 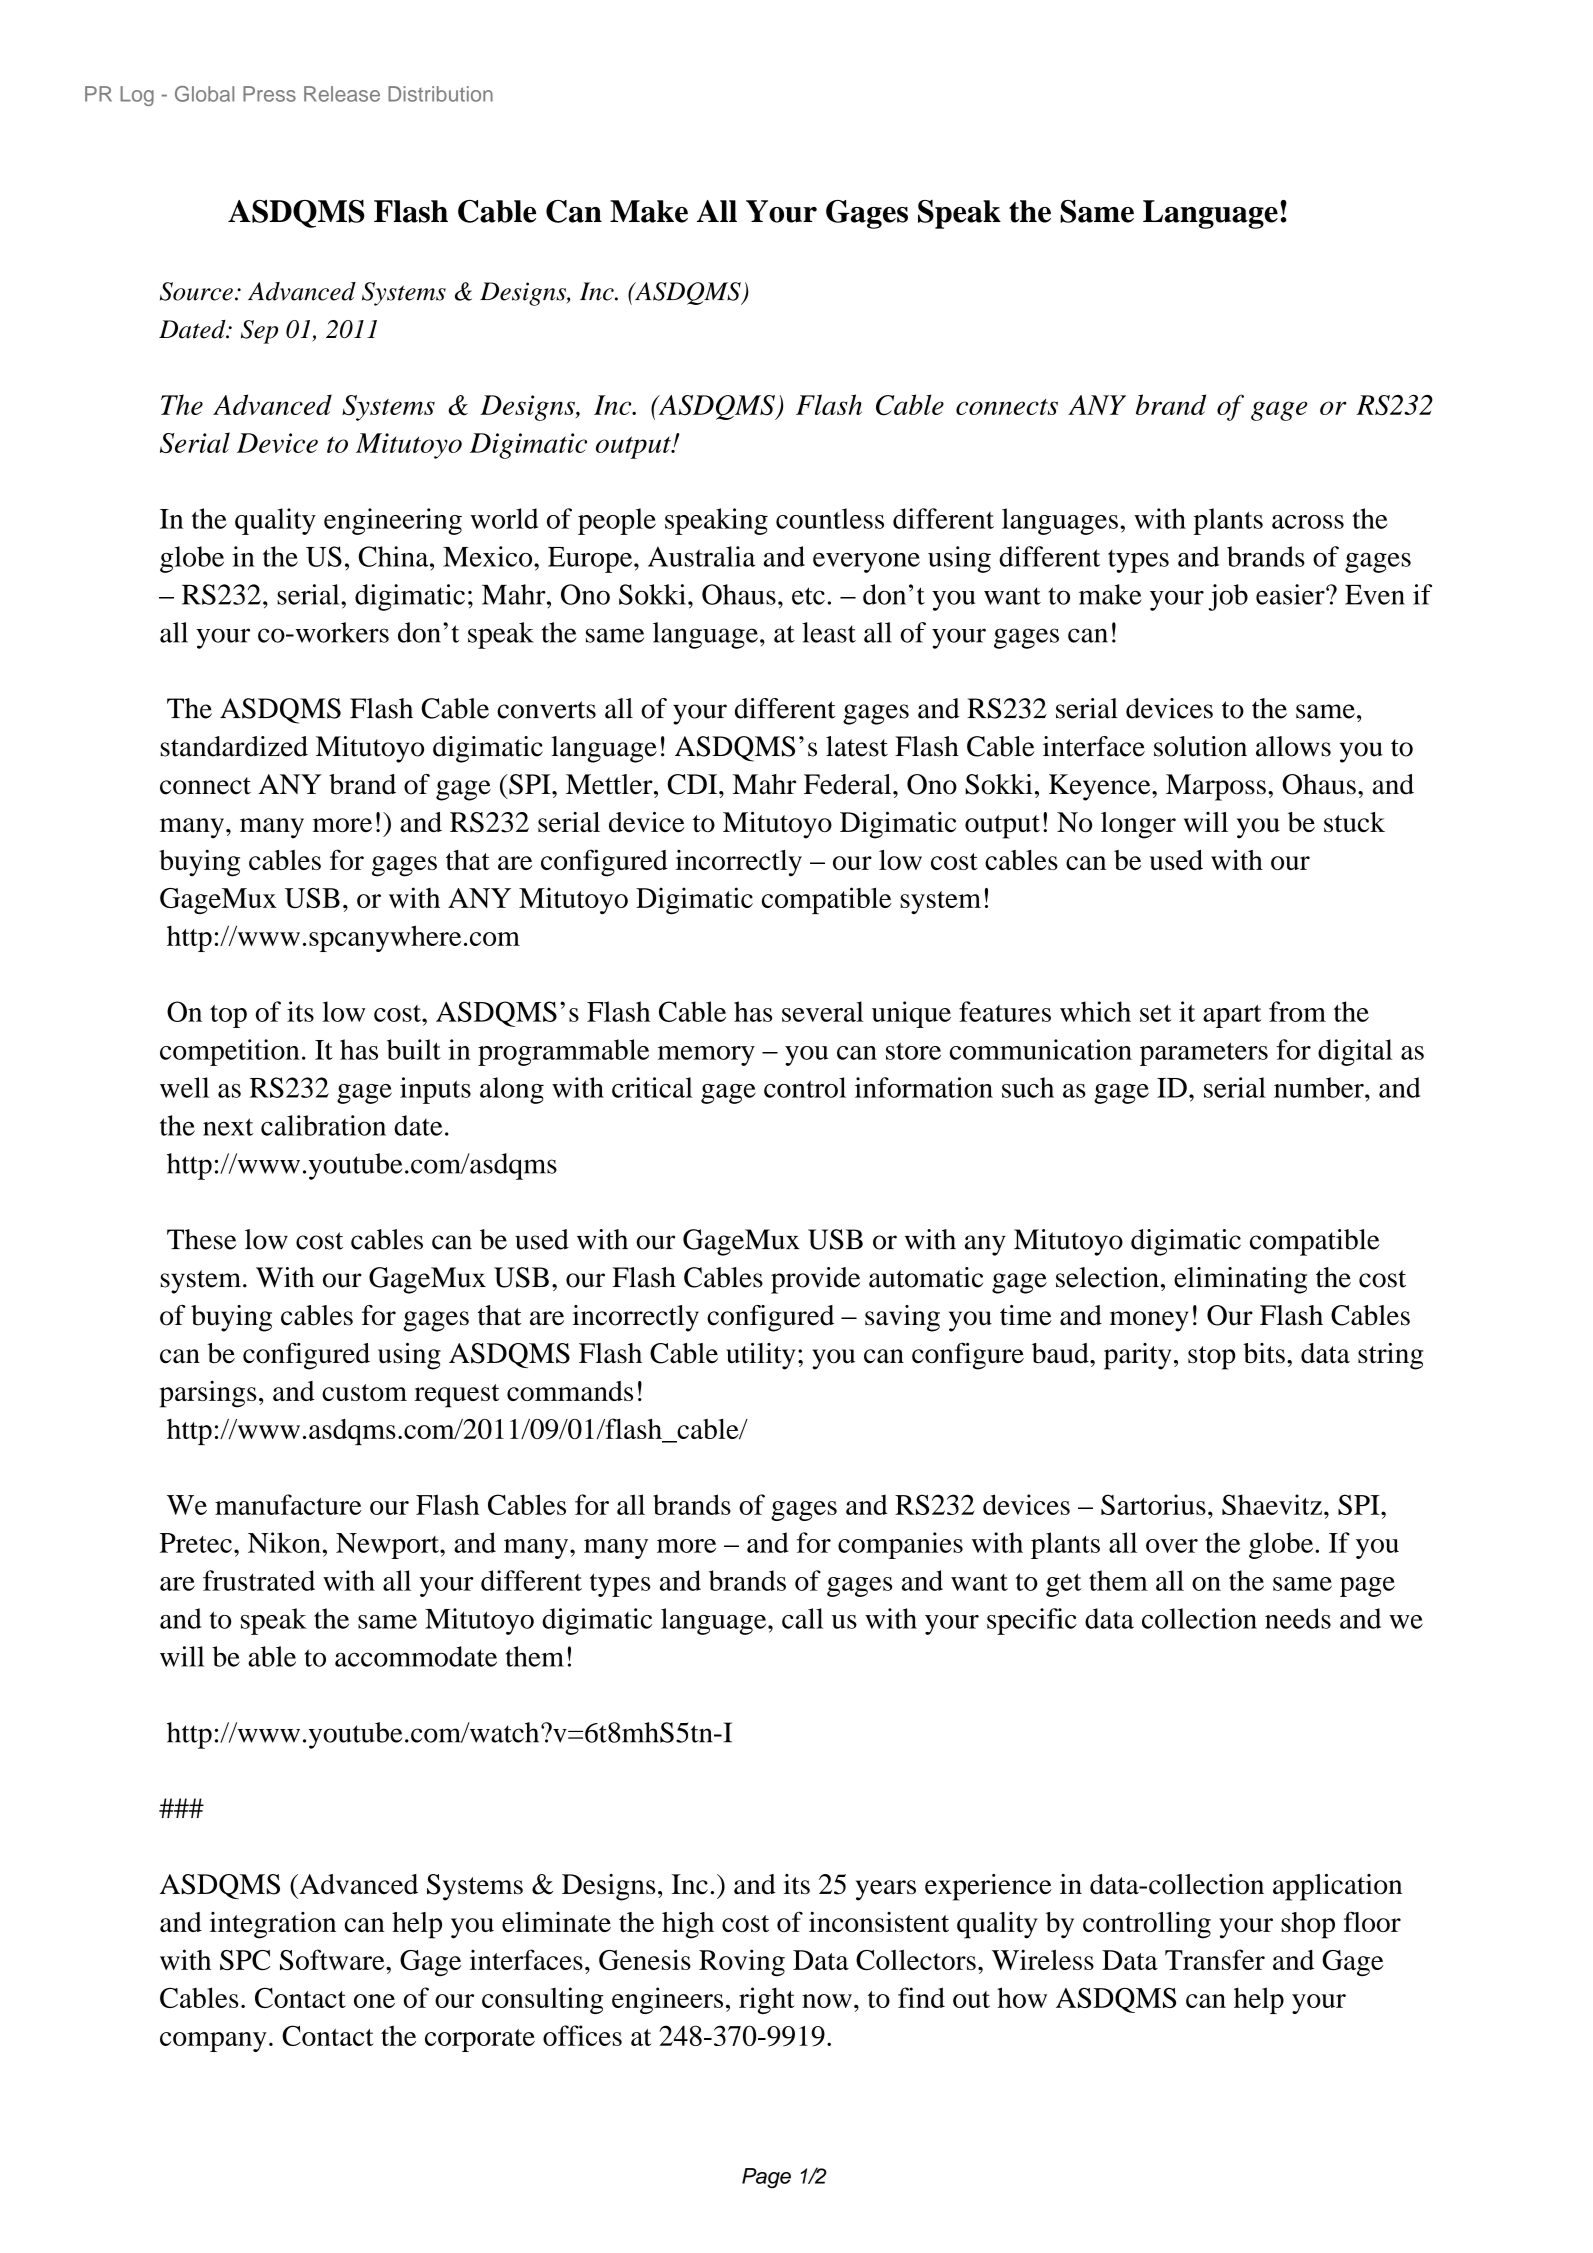 I want to click on right, so click(x=767, y=2000).
